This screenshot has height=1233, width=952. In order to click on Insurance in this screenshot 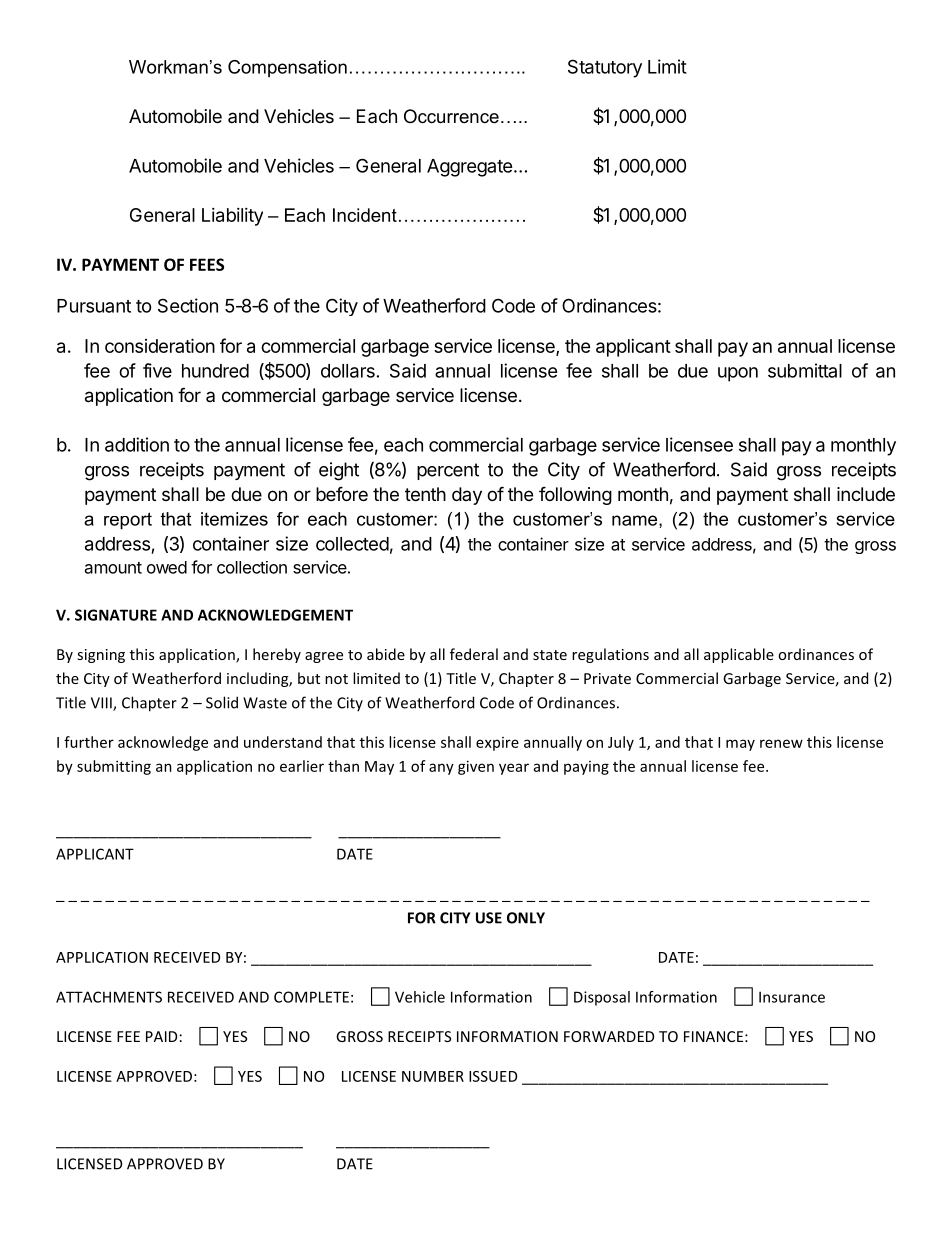, I will do `click(792, 997)`.
